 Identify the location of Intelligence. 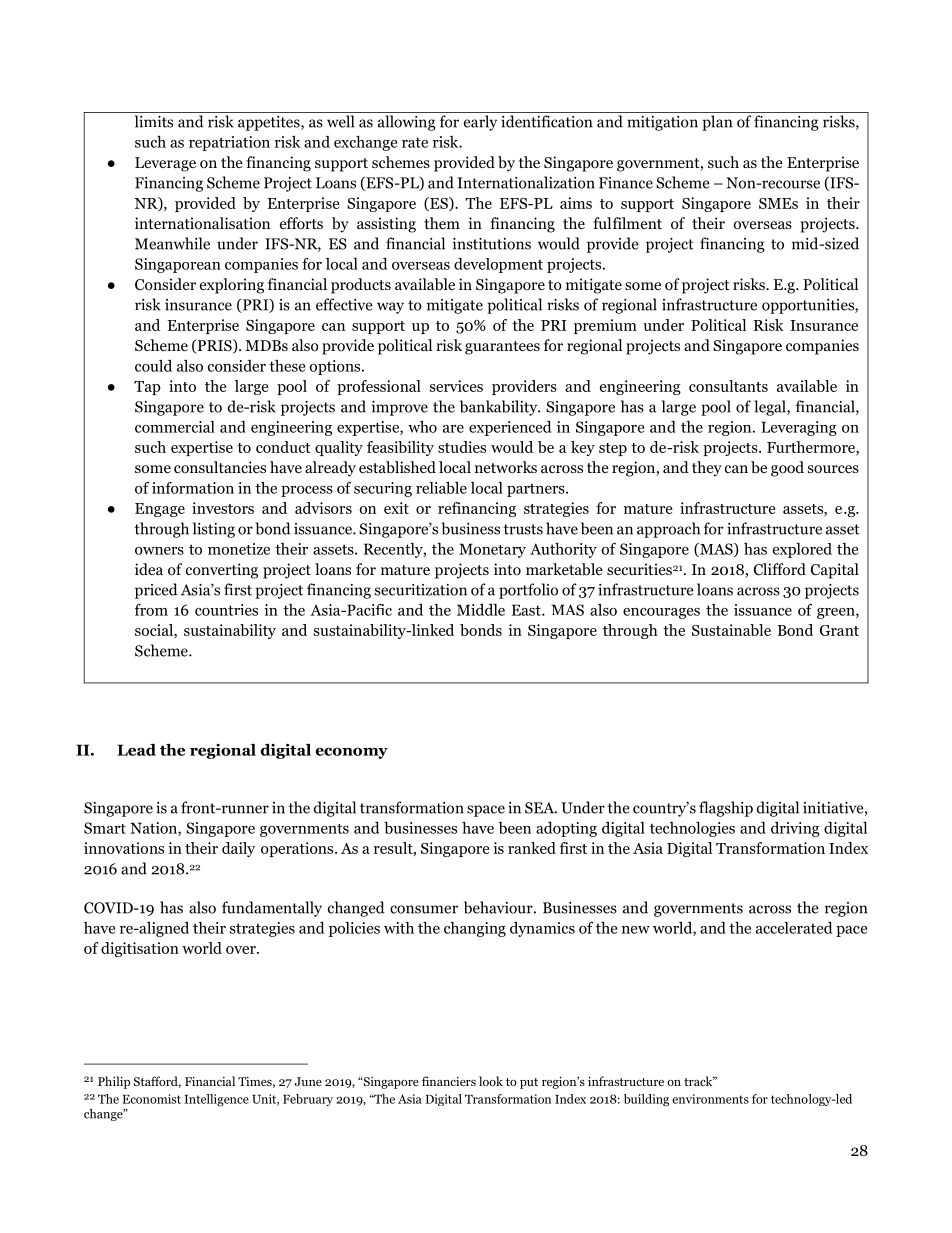
(216, 1100).
